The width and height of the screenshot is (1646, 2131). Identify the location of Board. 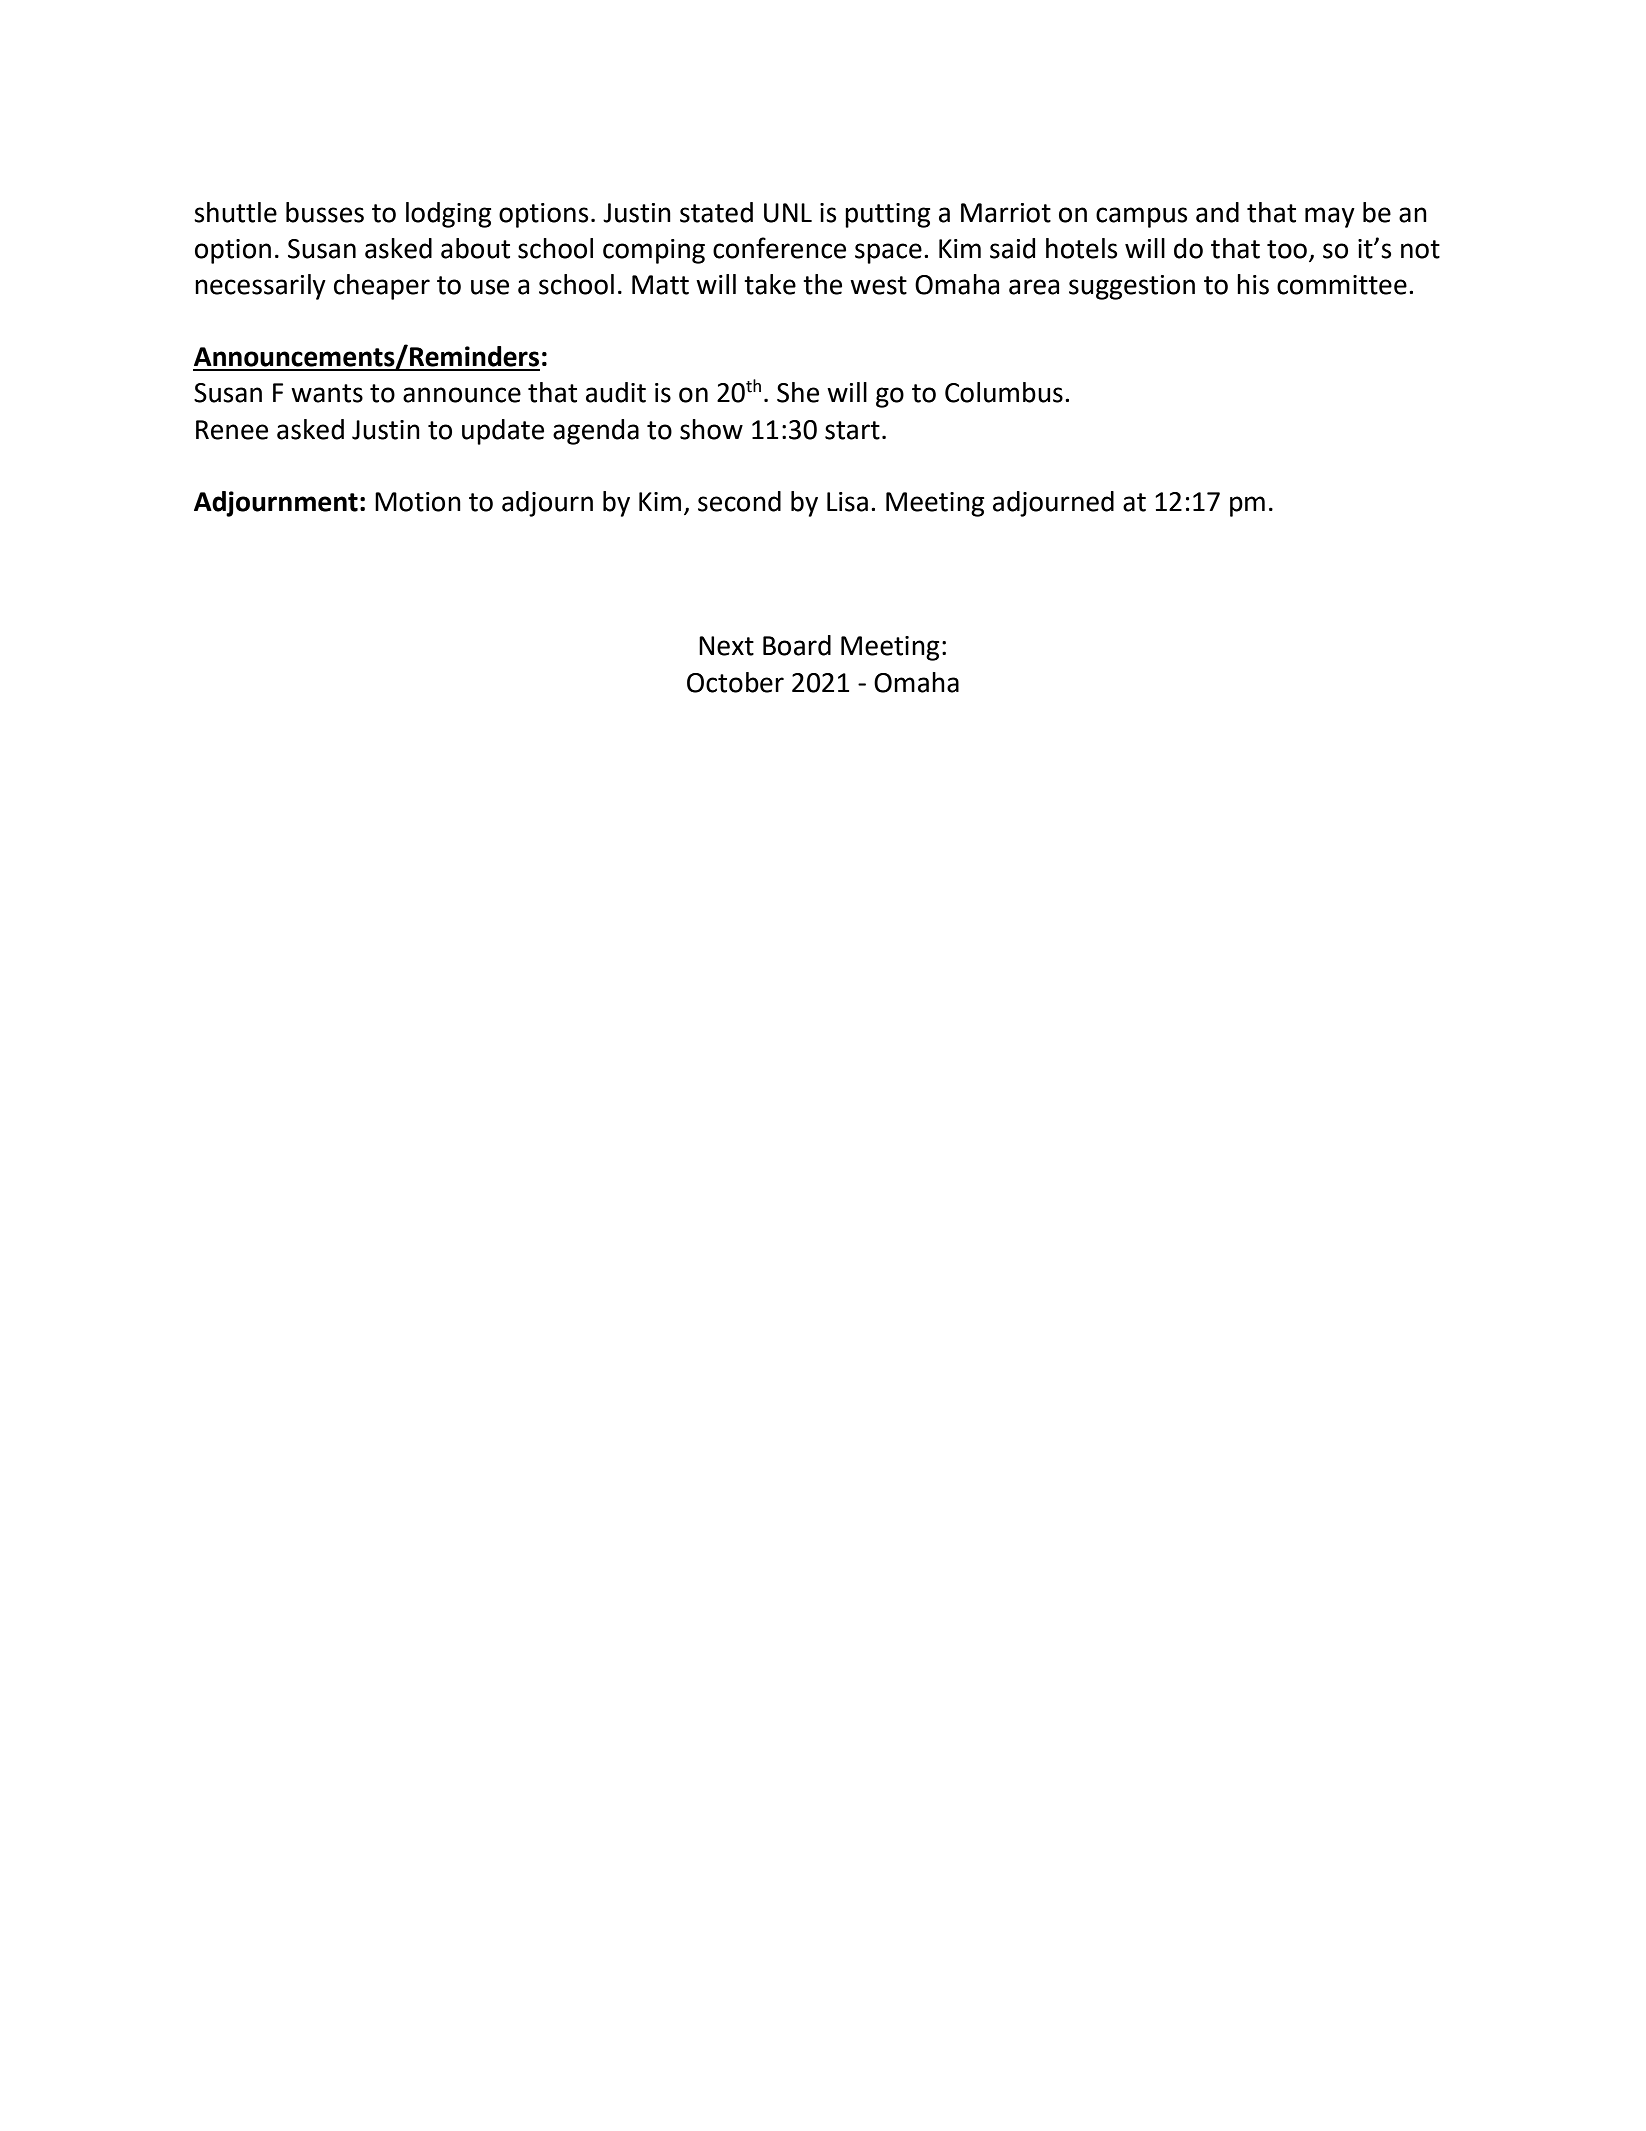
(797, 645).
